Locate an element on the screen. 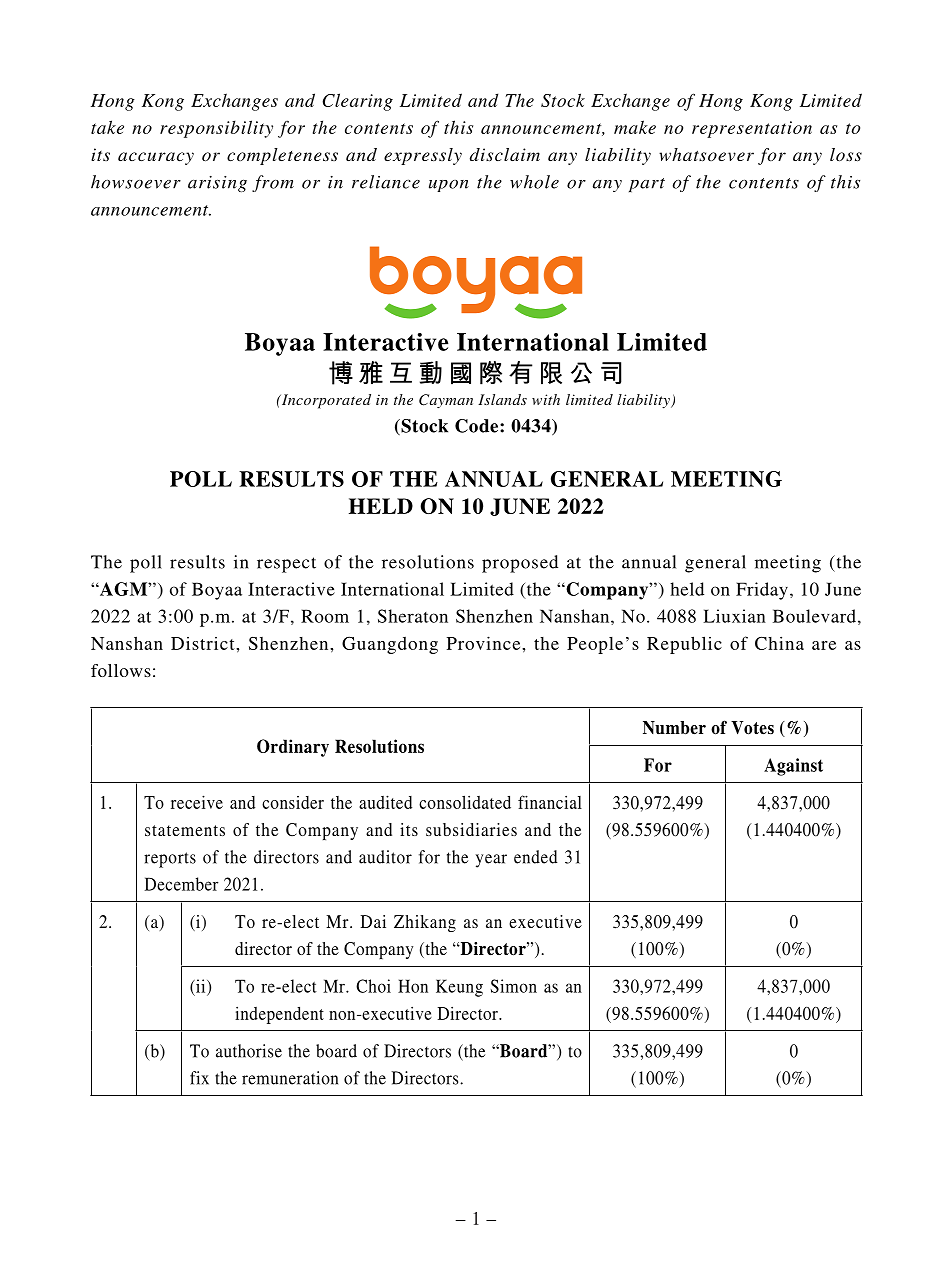 Image resolution: width=952 pixels, height=1270 pixels. Province is located at coordinates (485, 643).
